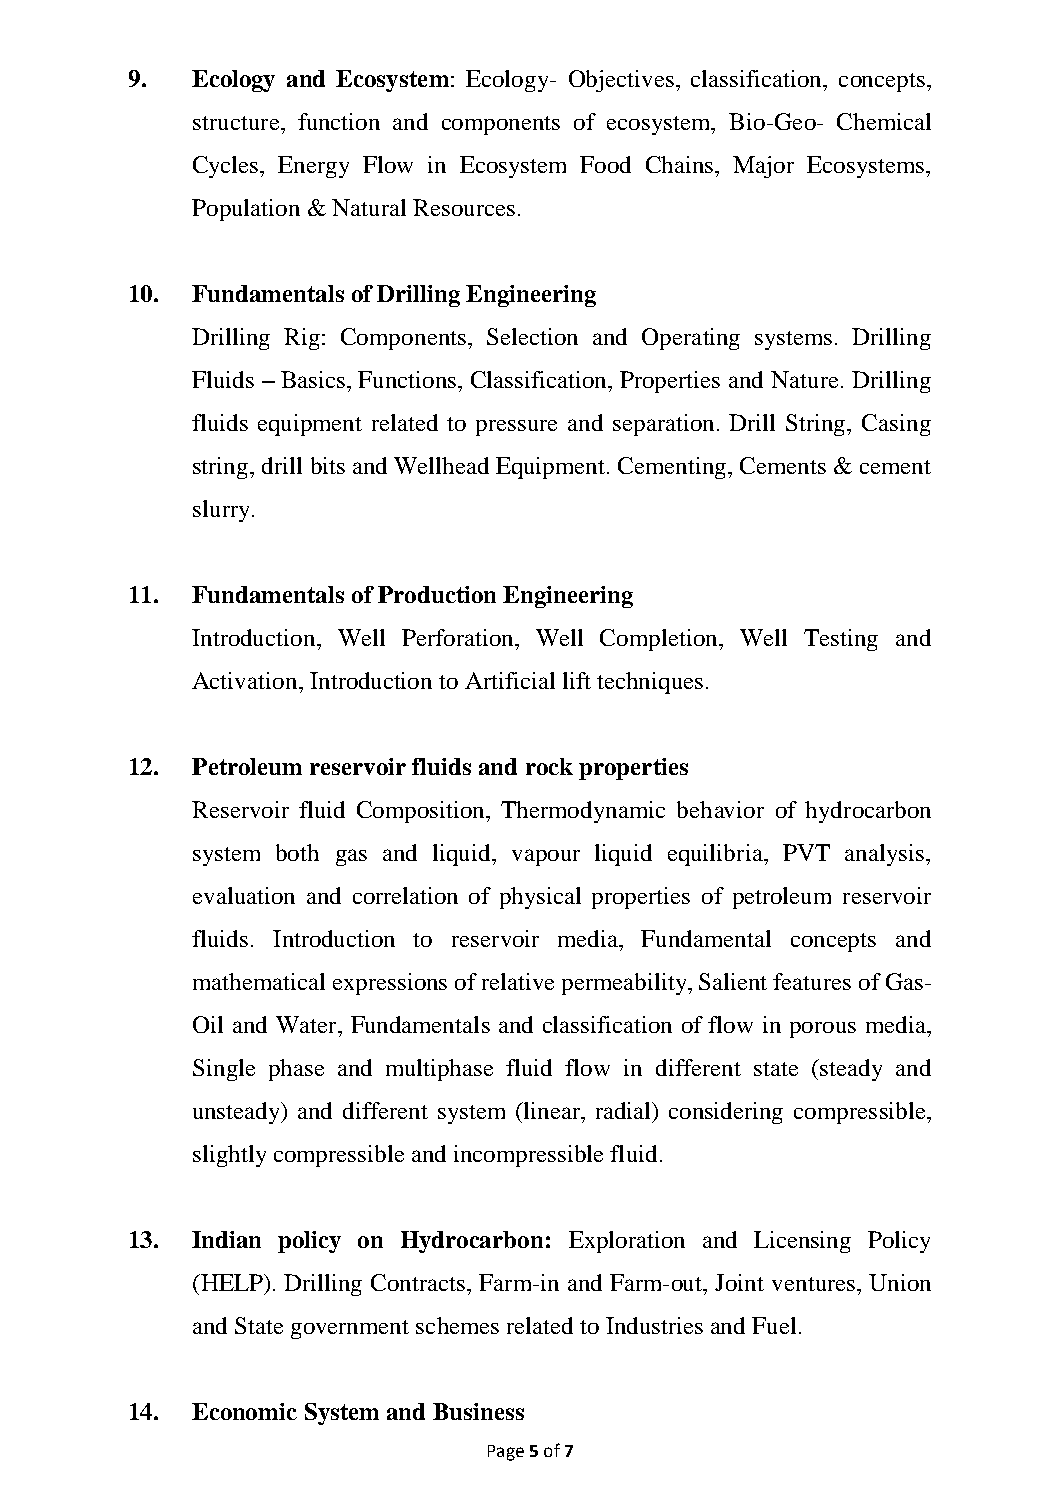  I want to click on Testing, so click(841, 640).
